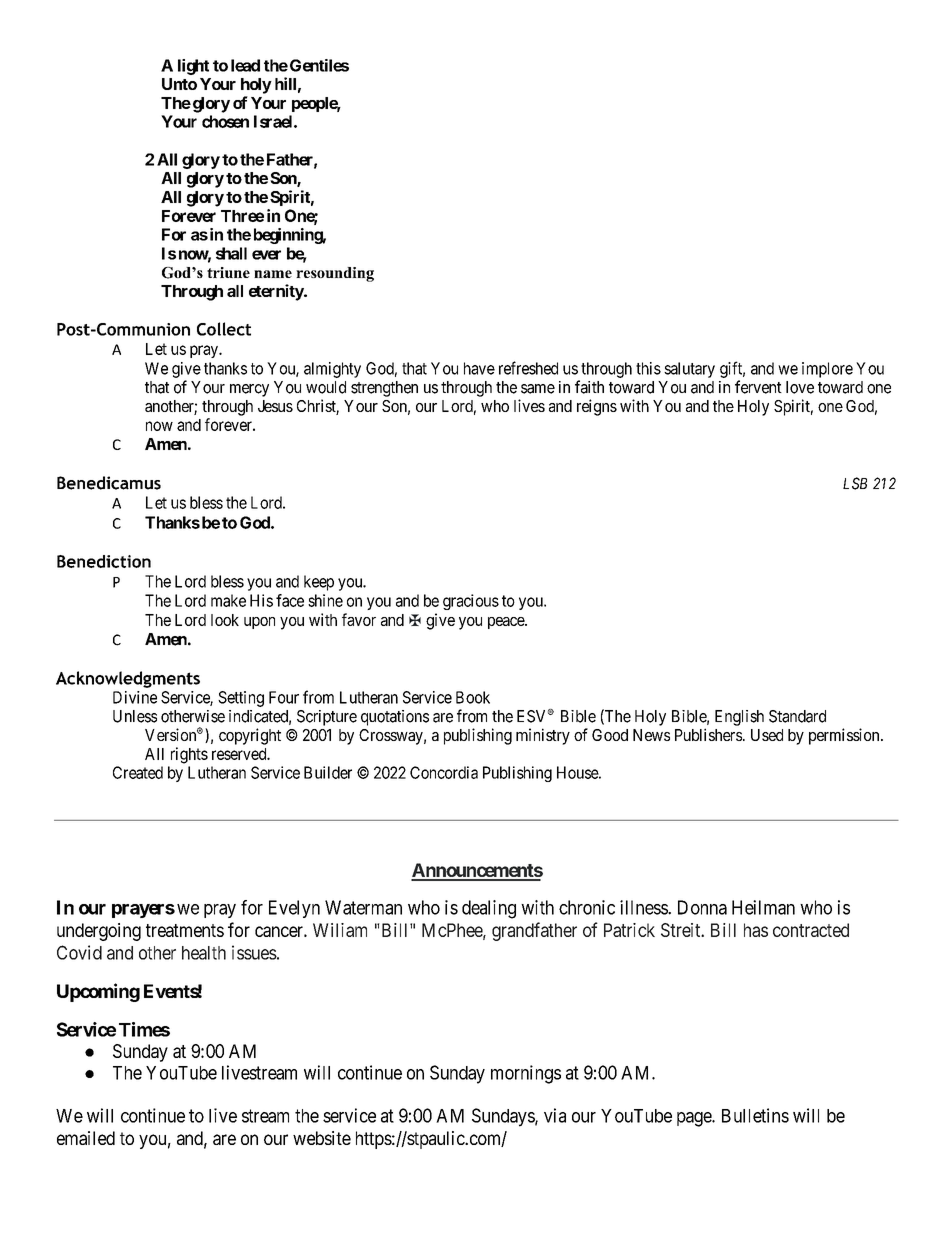 The width and height of the screenshot is (952, 1233). What do you see at coordinates (249, 390) in the screenshot?
I see `mercy` at bounding box center [249, 390].
